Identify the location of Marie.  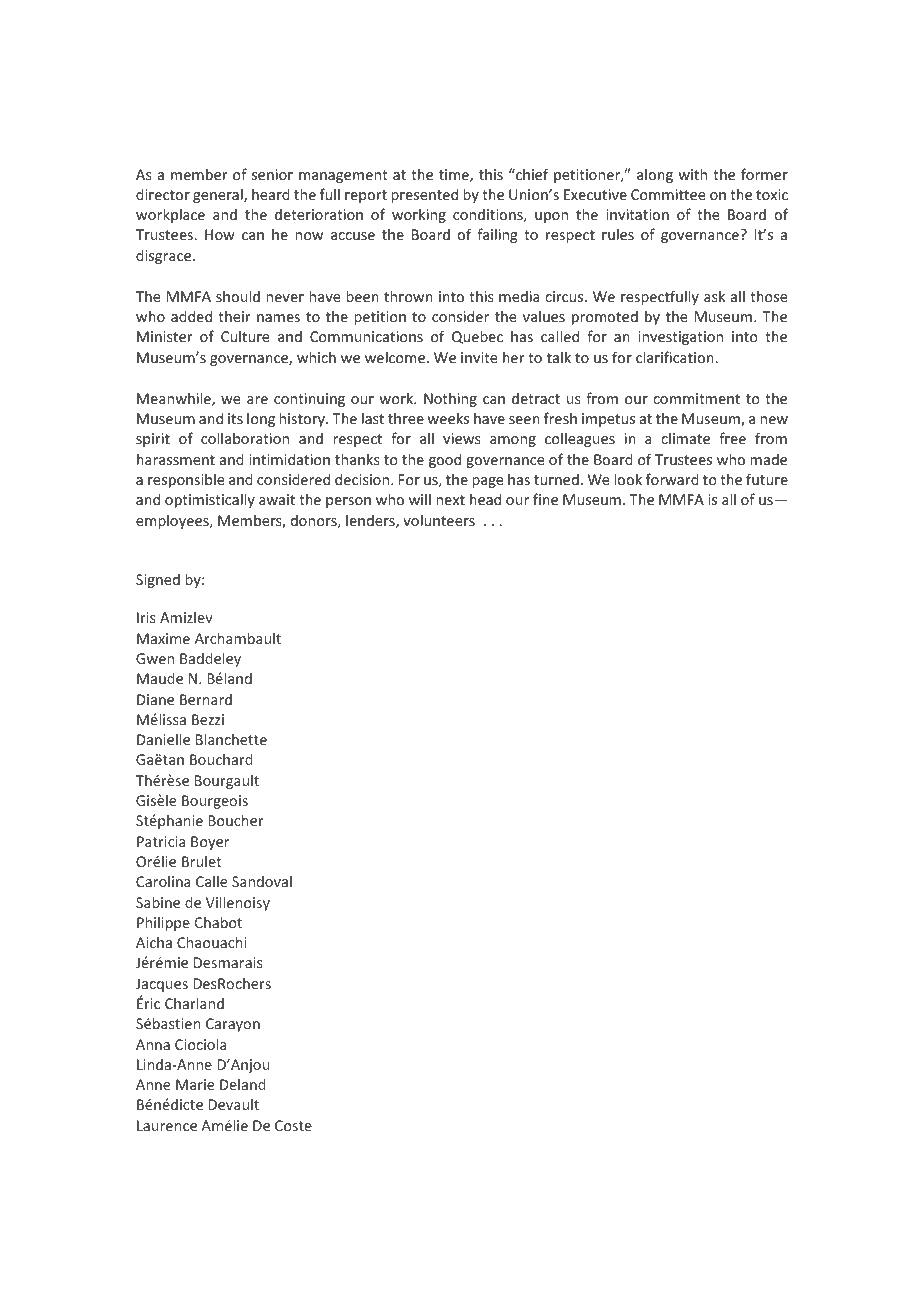
(195, 1084).
